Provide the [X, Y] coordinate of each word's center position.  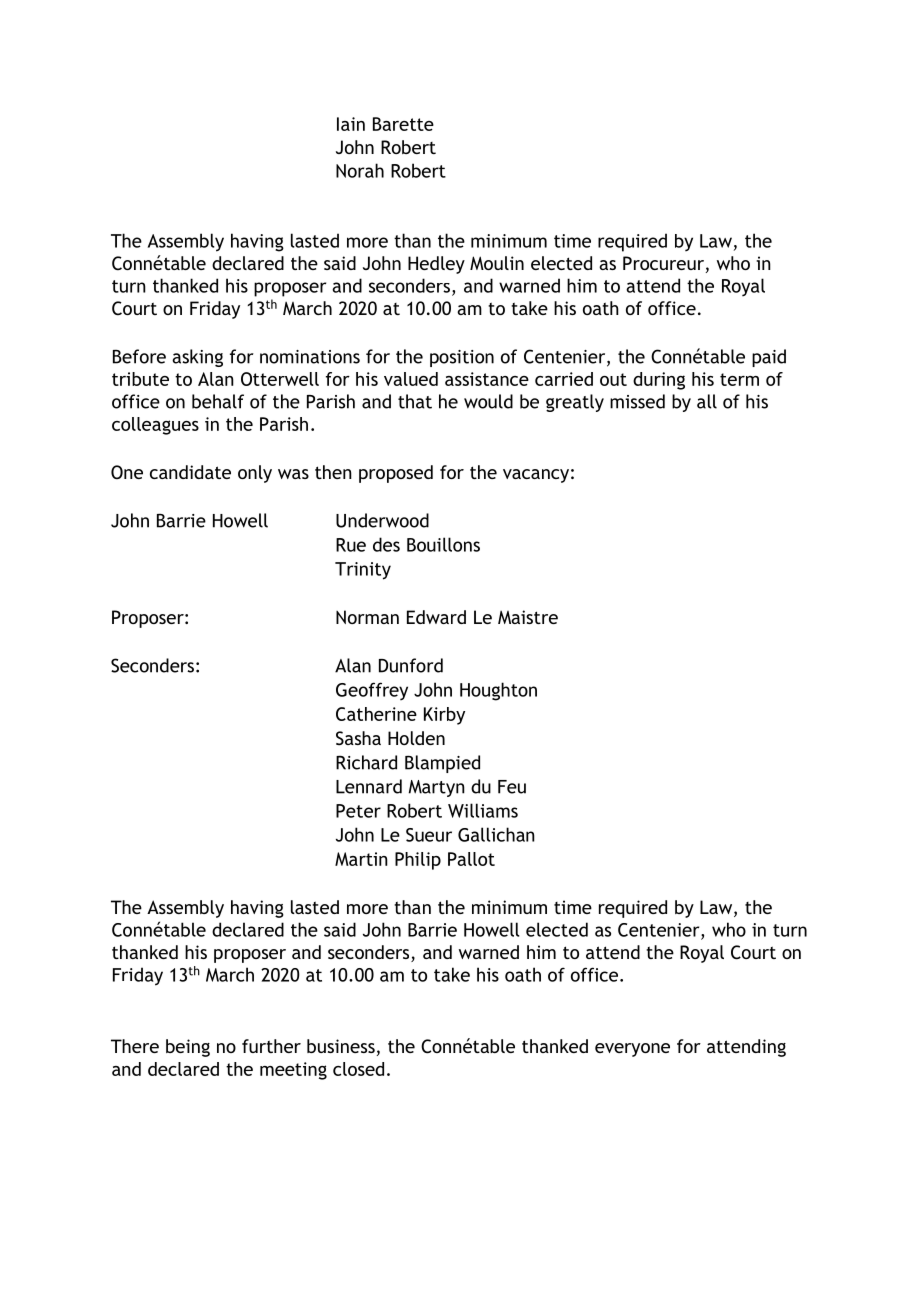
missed [637, 401]
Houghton [498, 691]
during [659, 381]
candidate [190, 472]
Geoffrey [372, 691]
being [188, 1048]
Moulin [497, 263]
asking [197, 358]
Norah [360, 170]
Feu [512, 787]
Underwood [382, 520]
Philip [418, 861]
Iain [351, 124]
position [462, 358]
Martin [361, 859]
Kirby [444, 716]
